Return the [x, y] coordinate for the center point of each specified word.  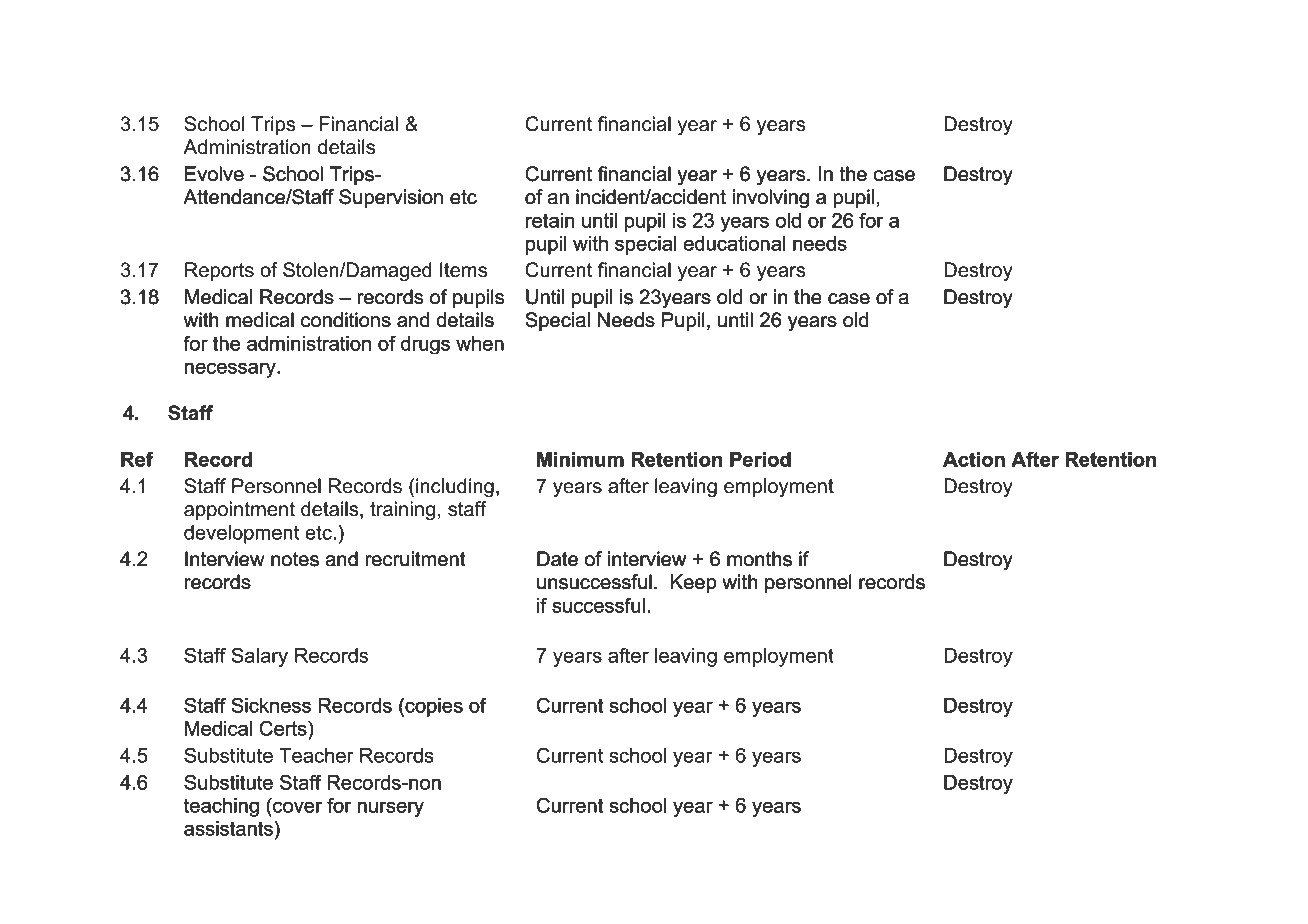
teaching [221, 807]
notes [295, 559]
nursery [391, 809]
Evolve [214, 173]
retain [550, 220]
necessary [231, 370]
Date [557, 558]
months [759, 559]
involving [771, 198]
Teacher [316, 755]
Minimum [580, 459]
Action [974, 459]
